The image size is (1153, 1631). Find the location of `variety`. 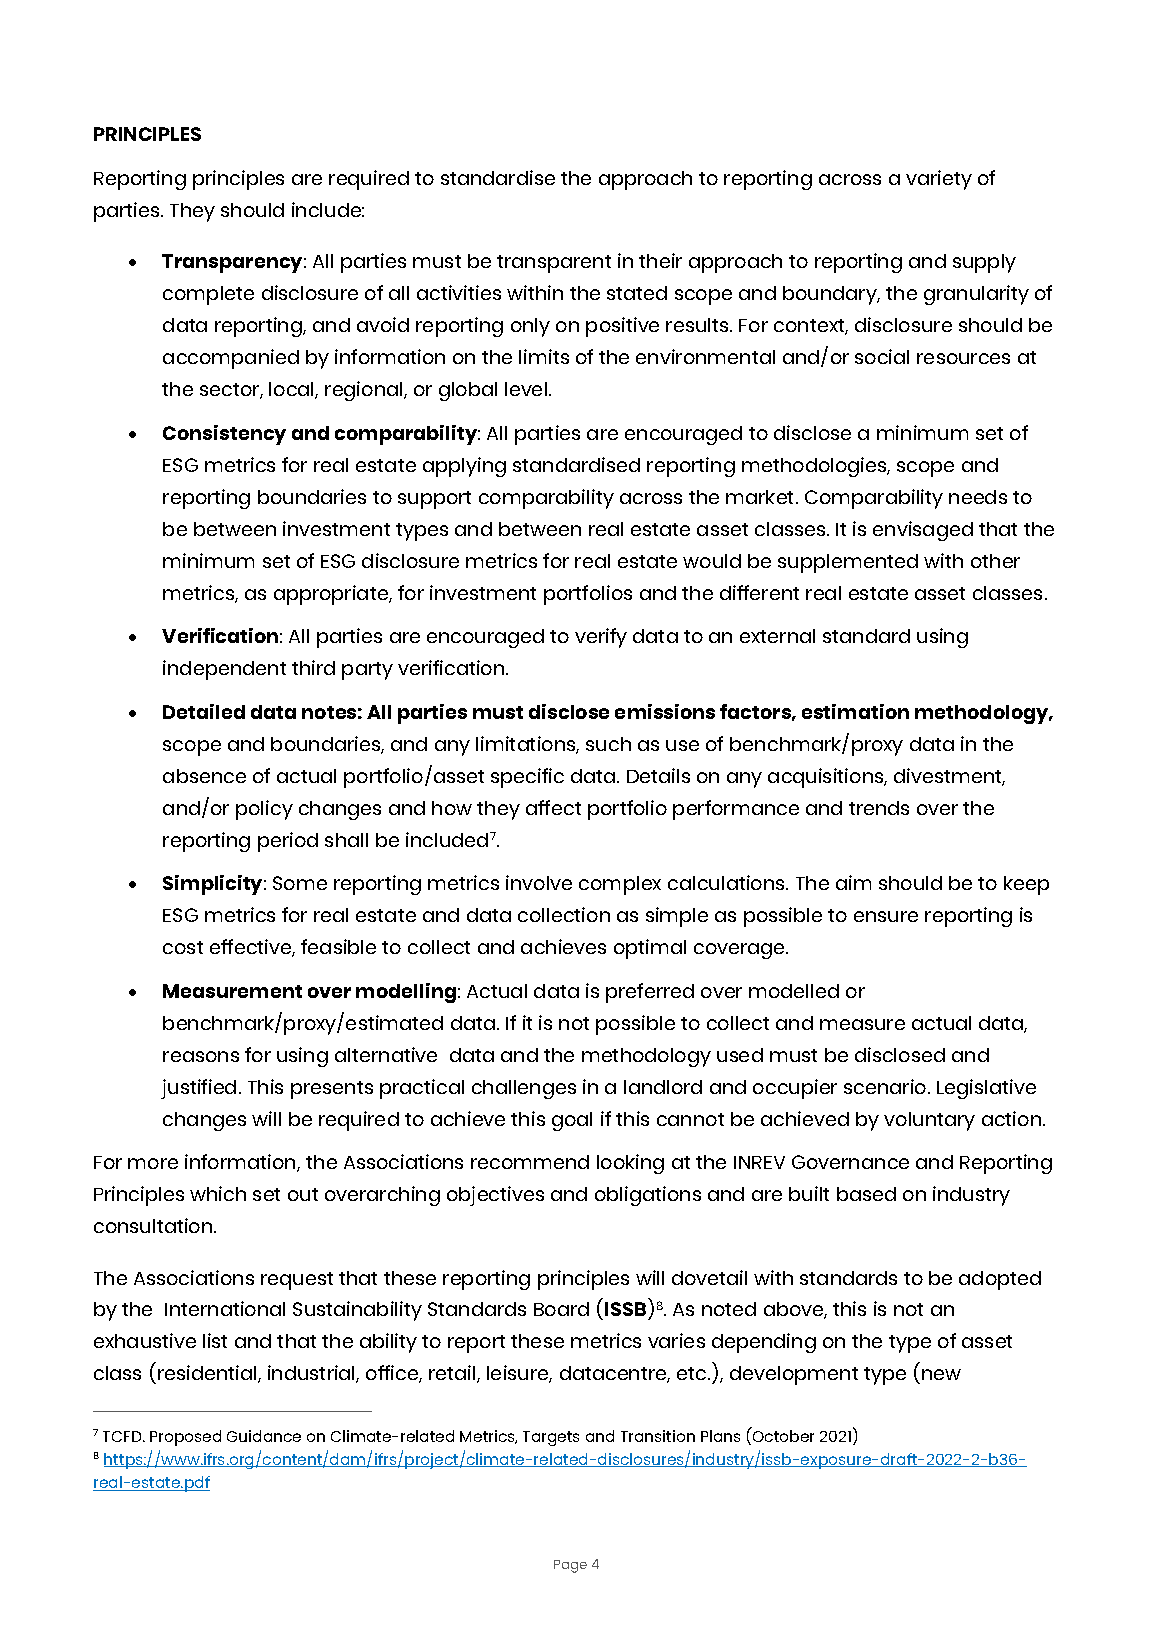

variety is located at coordinates (939, 180).
